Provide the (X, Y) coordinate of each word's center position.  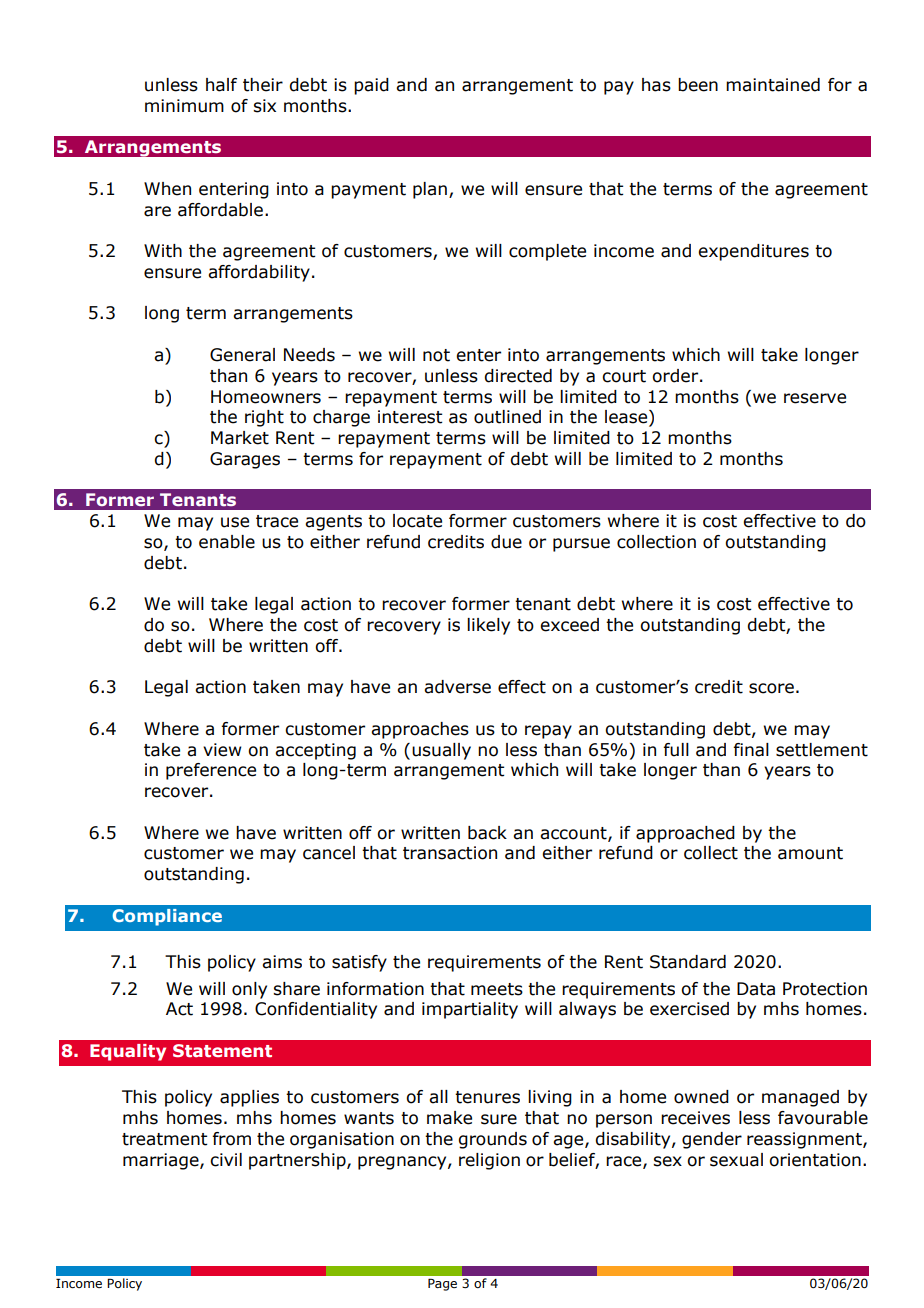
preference (211, 771)
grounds (493, 1140)
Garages (245, 460)
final (751, 750)
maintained (773, 85)
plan (430, 190)
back (487, 833)
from (231, 1139)
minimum (184, 106)
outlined (507, 417)
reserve (815, 398)
